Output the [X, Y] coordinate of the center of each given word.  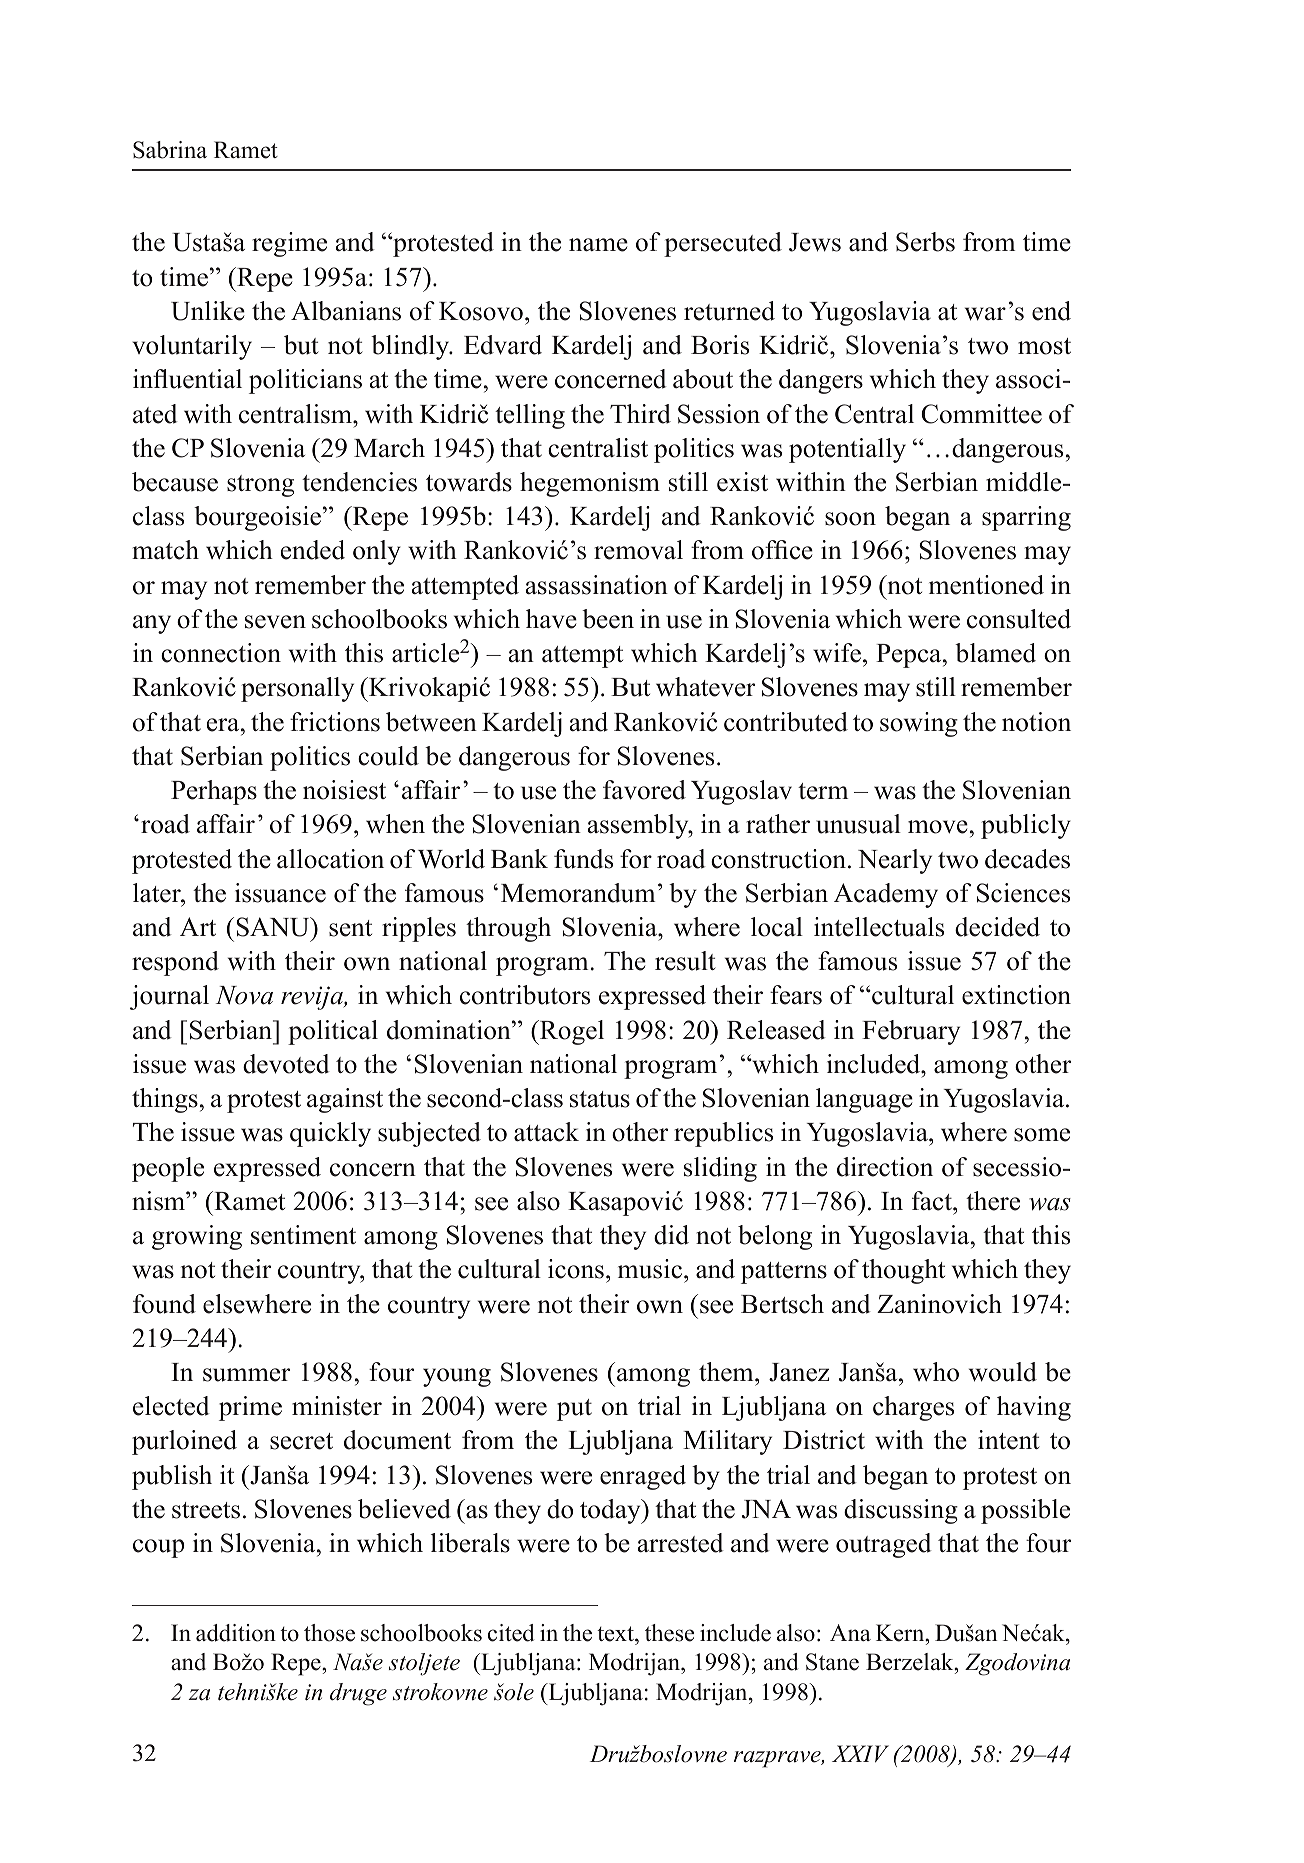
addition [236, 1633]
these [669, 1633]
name [598, 245]
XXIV [860, 1753]
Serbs [925, 242]
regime [289, 244]
